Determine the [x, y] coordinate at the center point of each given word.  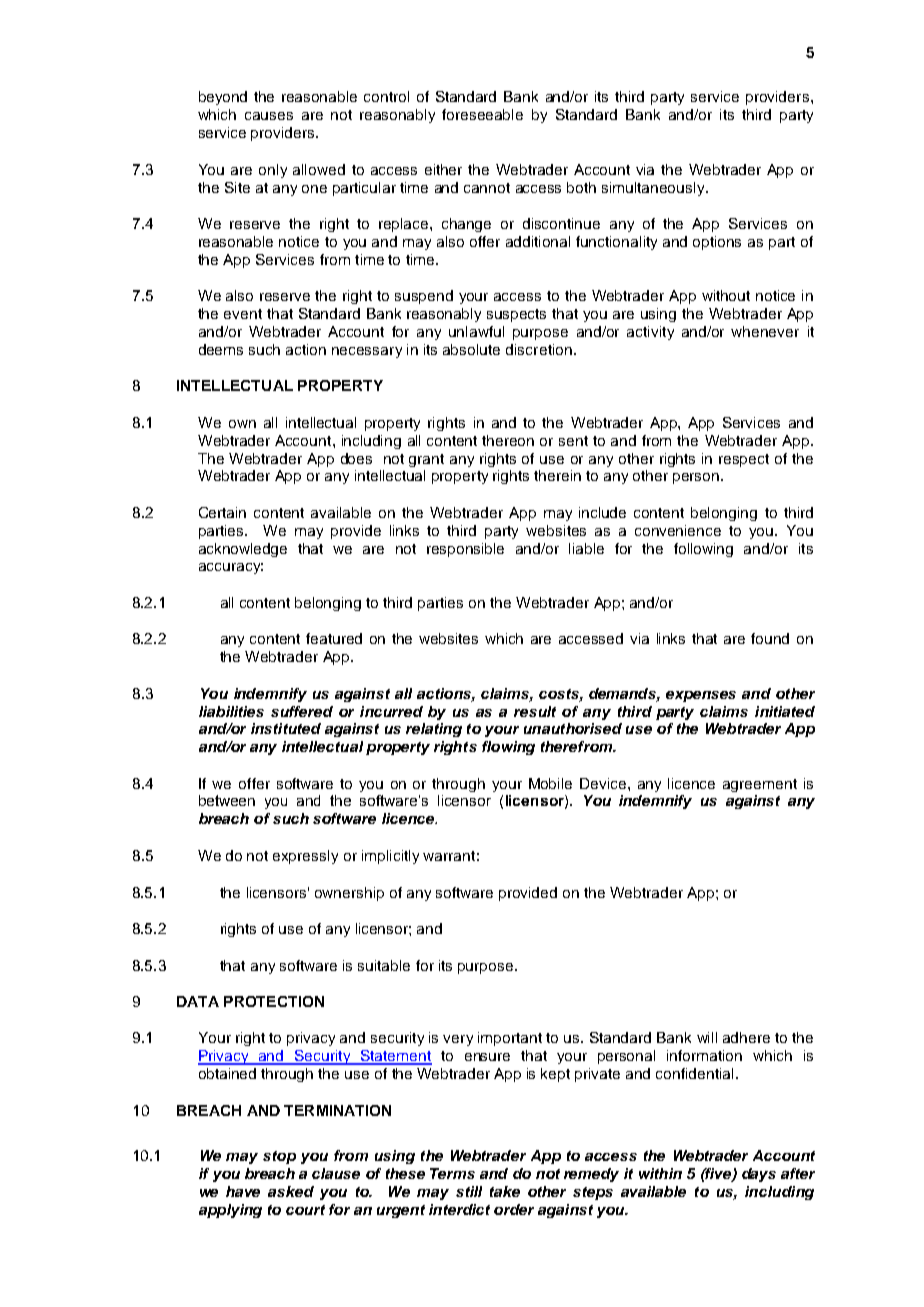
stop [279, 1157]
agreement [760, 785]
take [505, 1191]
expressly [305, 857]
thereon [508, 440]
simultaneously [654, 189]
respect [744, 460]
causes [269, 116]
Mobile [550, 783]
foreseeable [482, 114]
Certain [222, 512]
